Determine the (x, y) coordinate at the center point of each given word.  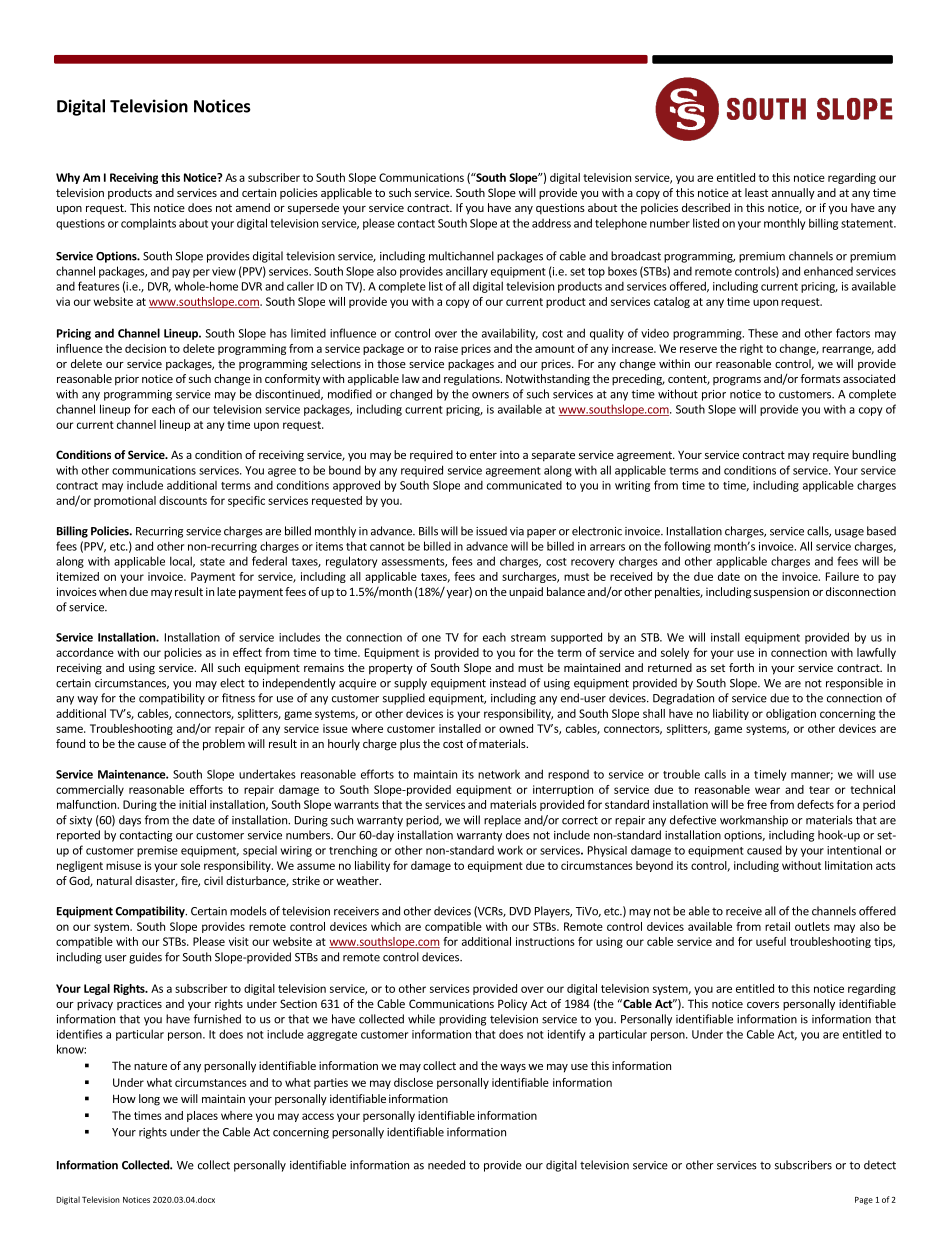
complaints (148, 224)
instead (508, 683)
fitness (238, 698)
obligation (791, 714)
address (551, 223)
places (202, 1116)
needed (446, 1165)
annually (793, 193)
